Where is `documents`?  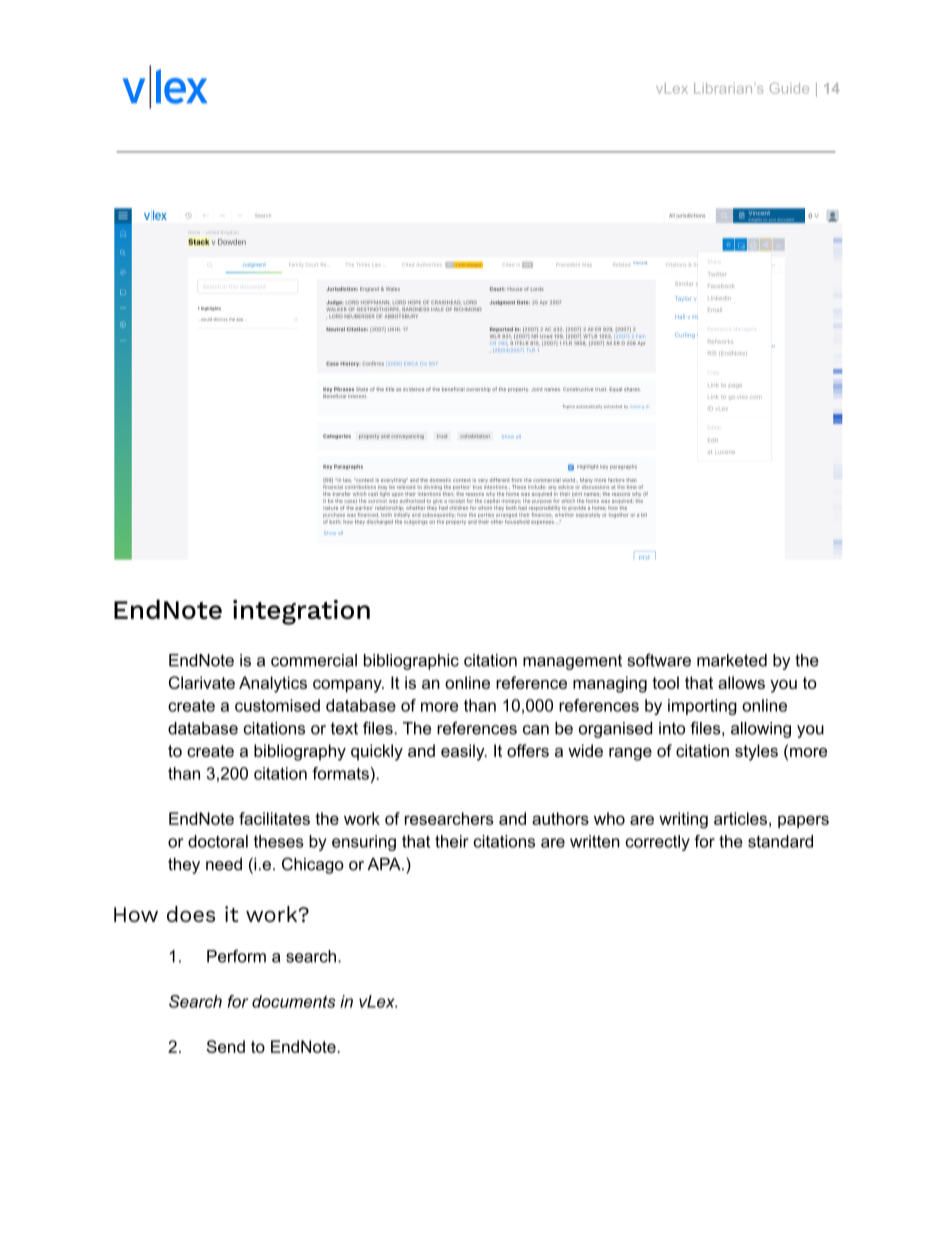 documents is located at coordinates (294, 1001).
